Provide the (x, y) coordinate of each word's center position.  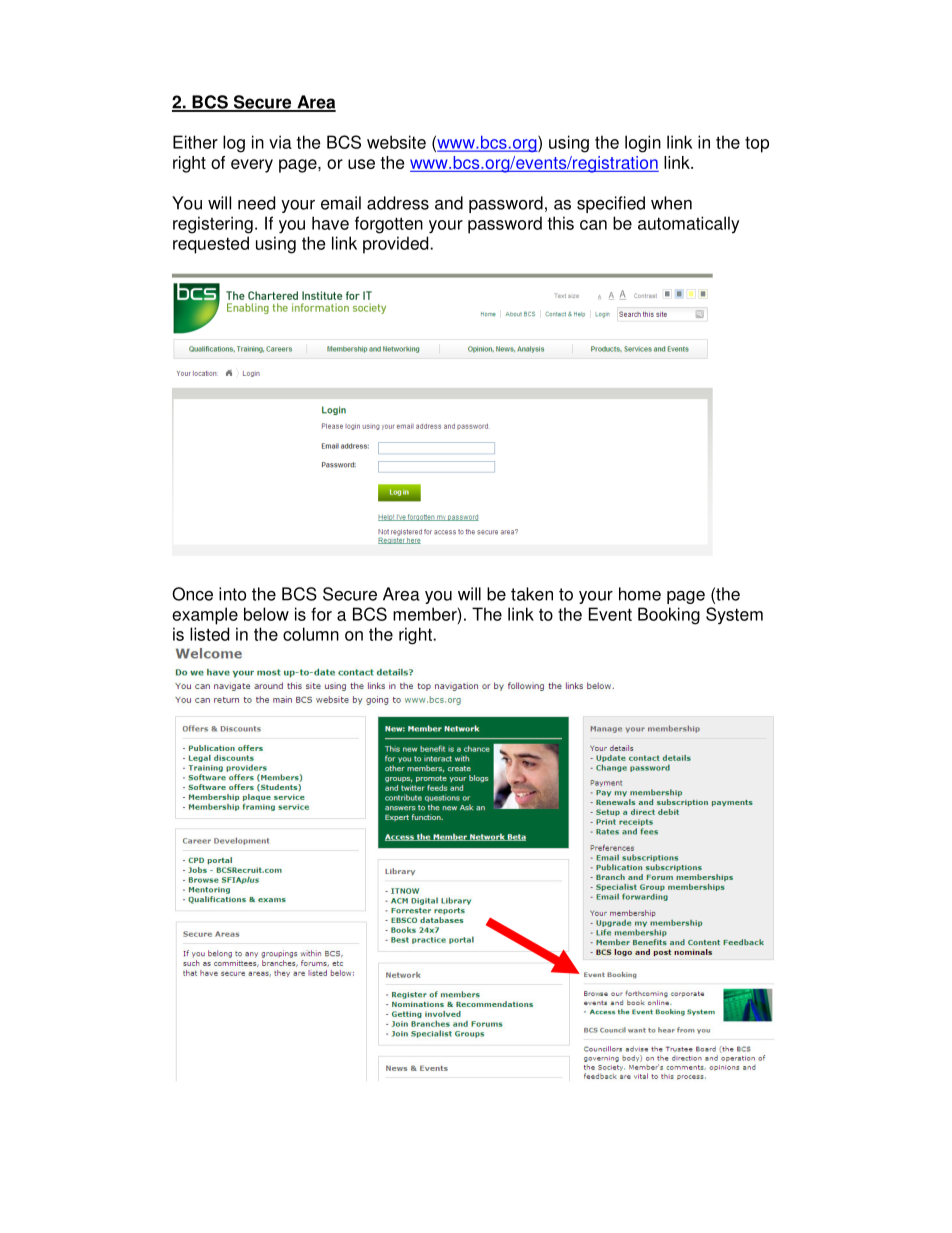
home (640, 594)
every (252, 166)
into (232, 594)
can (593, 225)
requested (211, 245)
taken (532, 594)
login (643, 144)
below (266, 614)
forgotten (389, 225)
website (396, 142)
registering (213, 225)
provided (397, 245)
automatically (688, 225)
